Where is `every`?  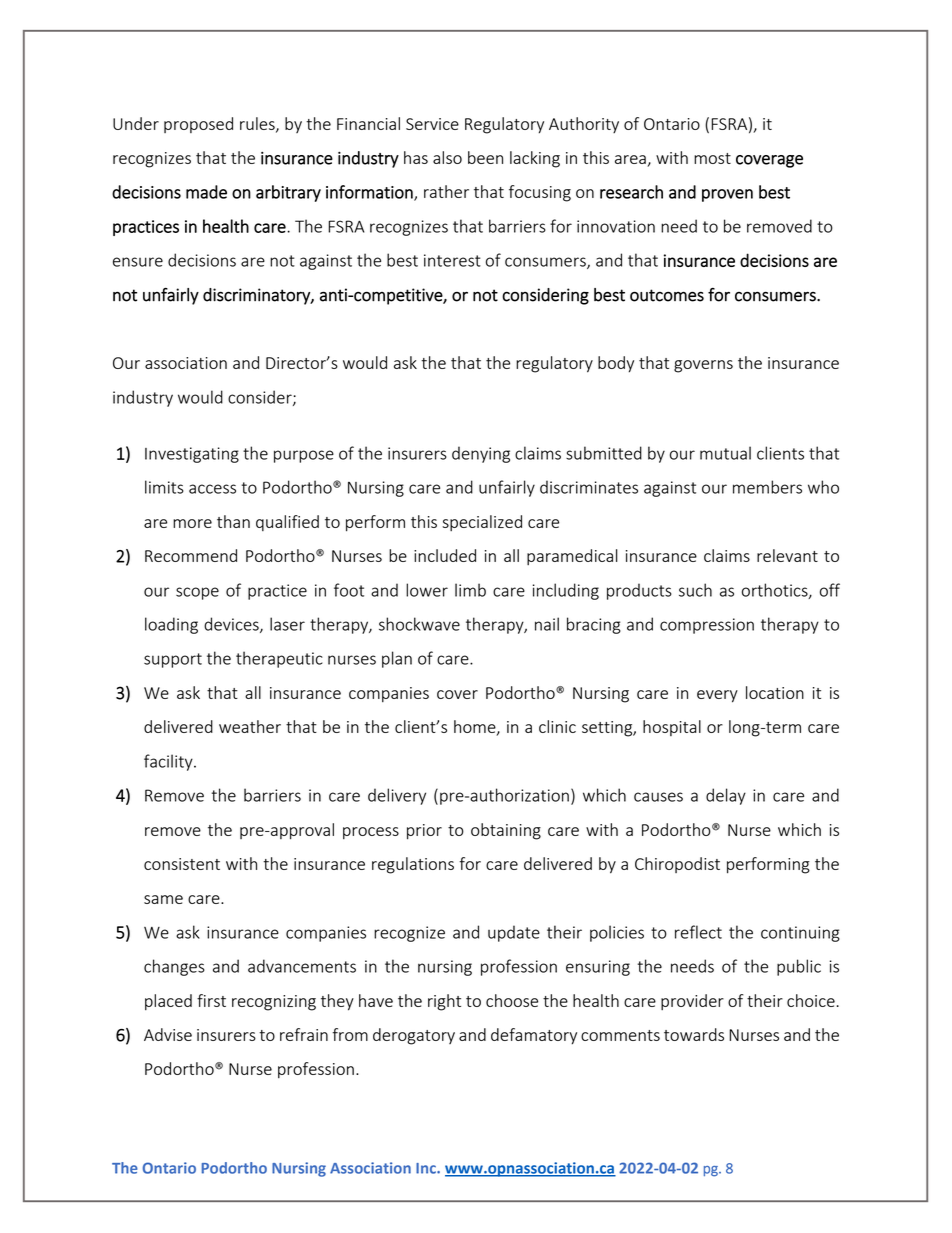 every is located at coordinates (717, 696).
